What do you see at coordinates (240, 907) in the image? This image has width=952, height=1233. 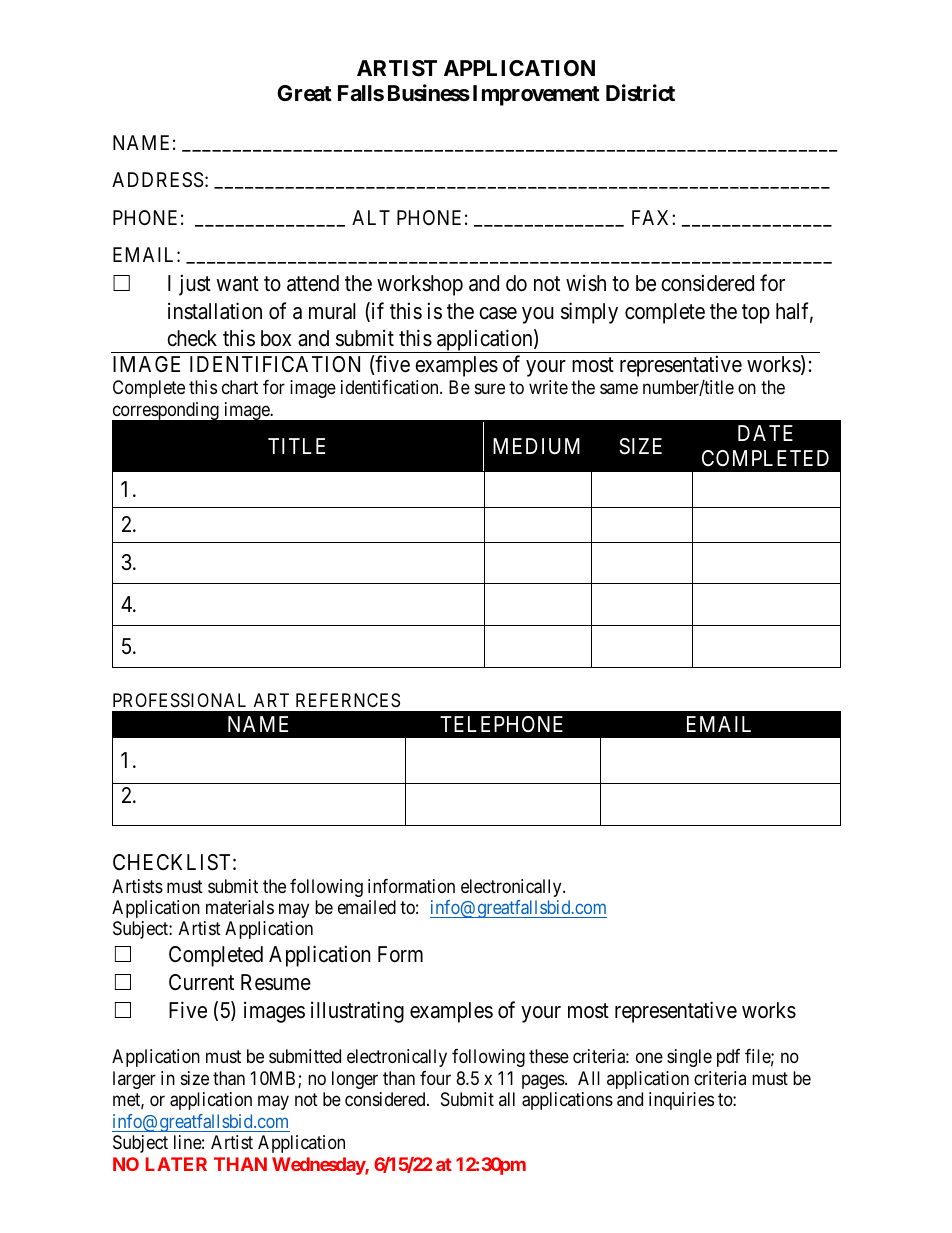 I see `materials` at bounding box center [240, 907].
